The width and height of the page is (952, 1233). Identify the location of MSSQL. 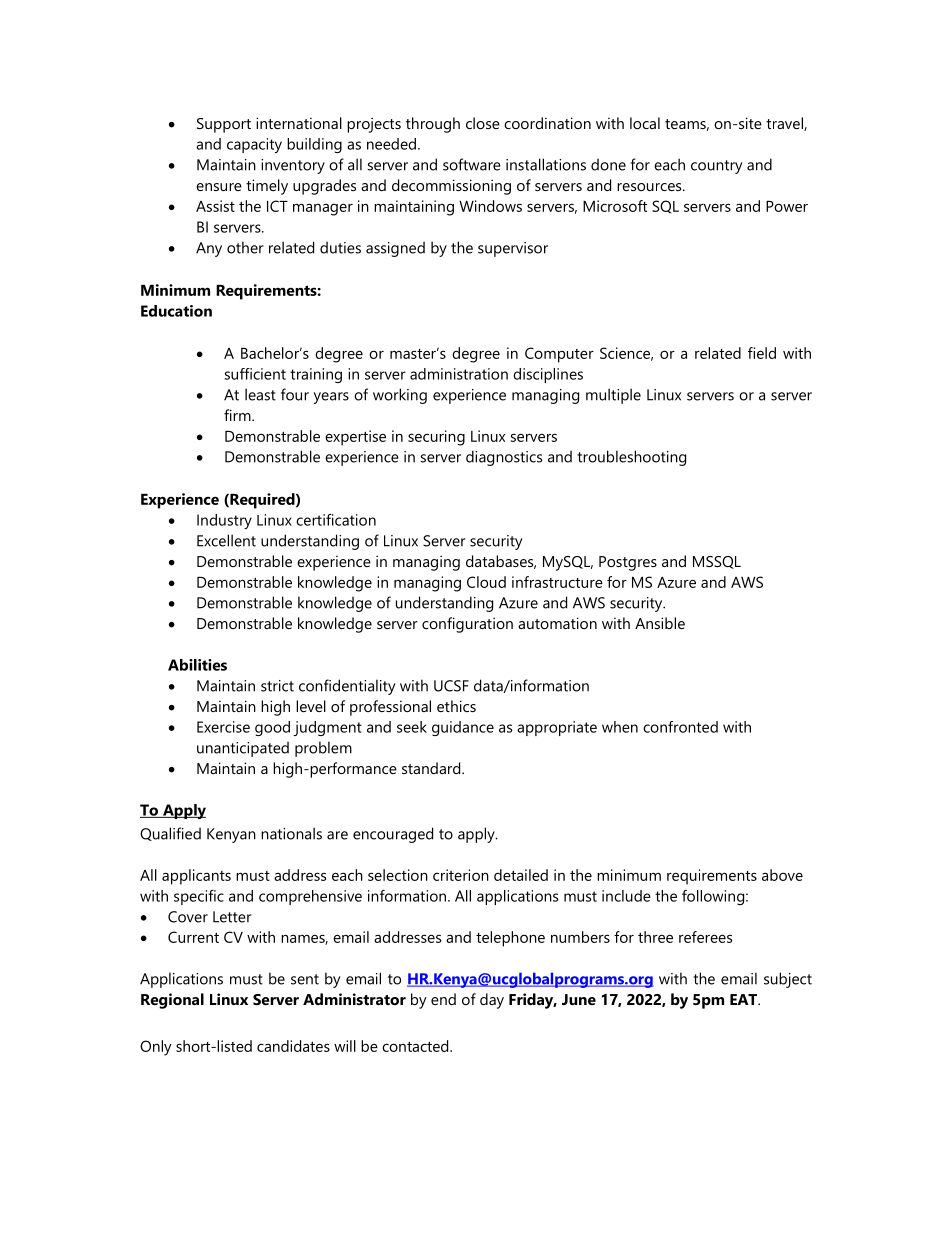
(717, 562).
